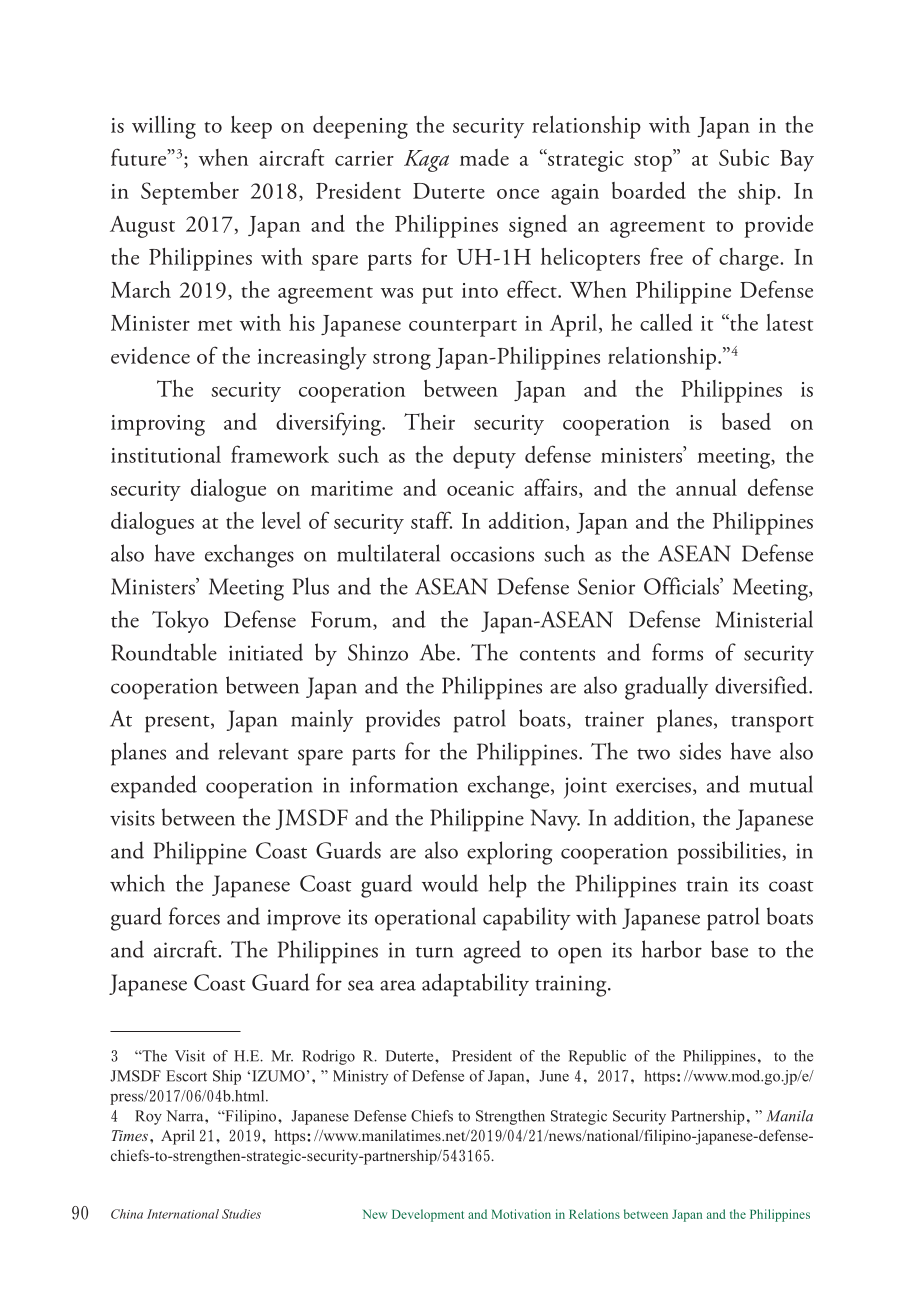 The width and height of the screenshot is (924, 1310). Describe the element at coordinates (706, 487) in the screenshot. I see `annual` at that location.
